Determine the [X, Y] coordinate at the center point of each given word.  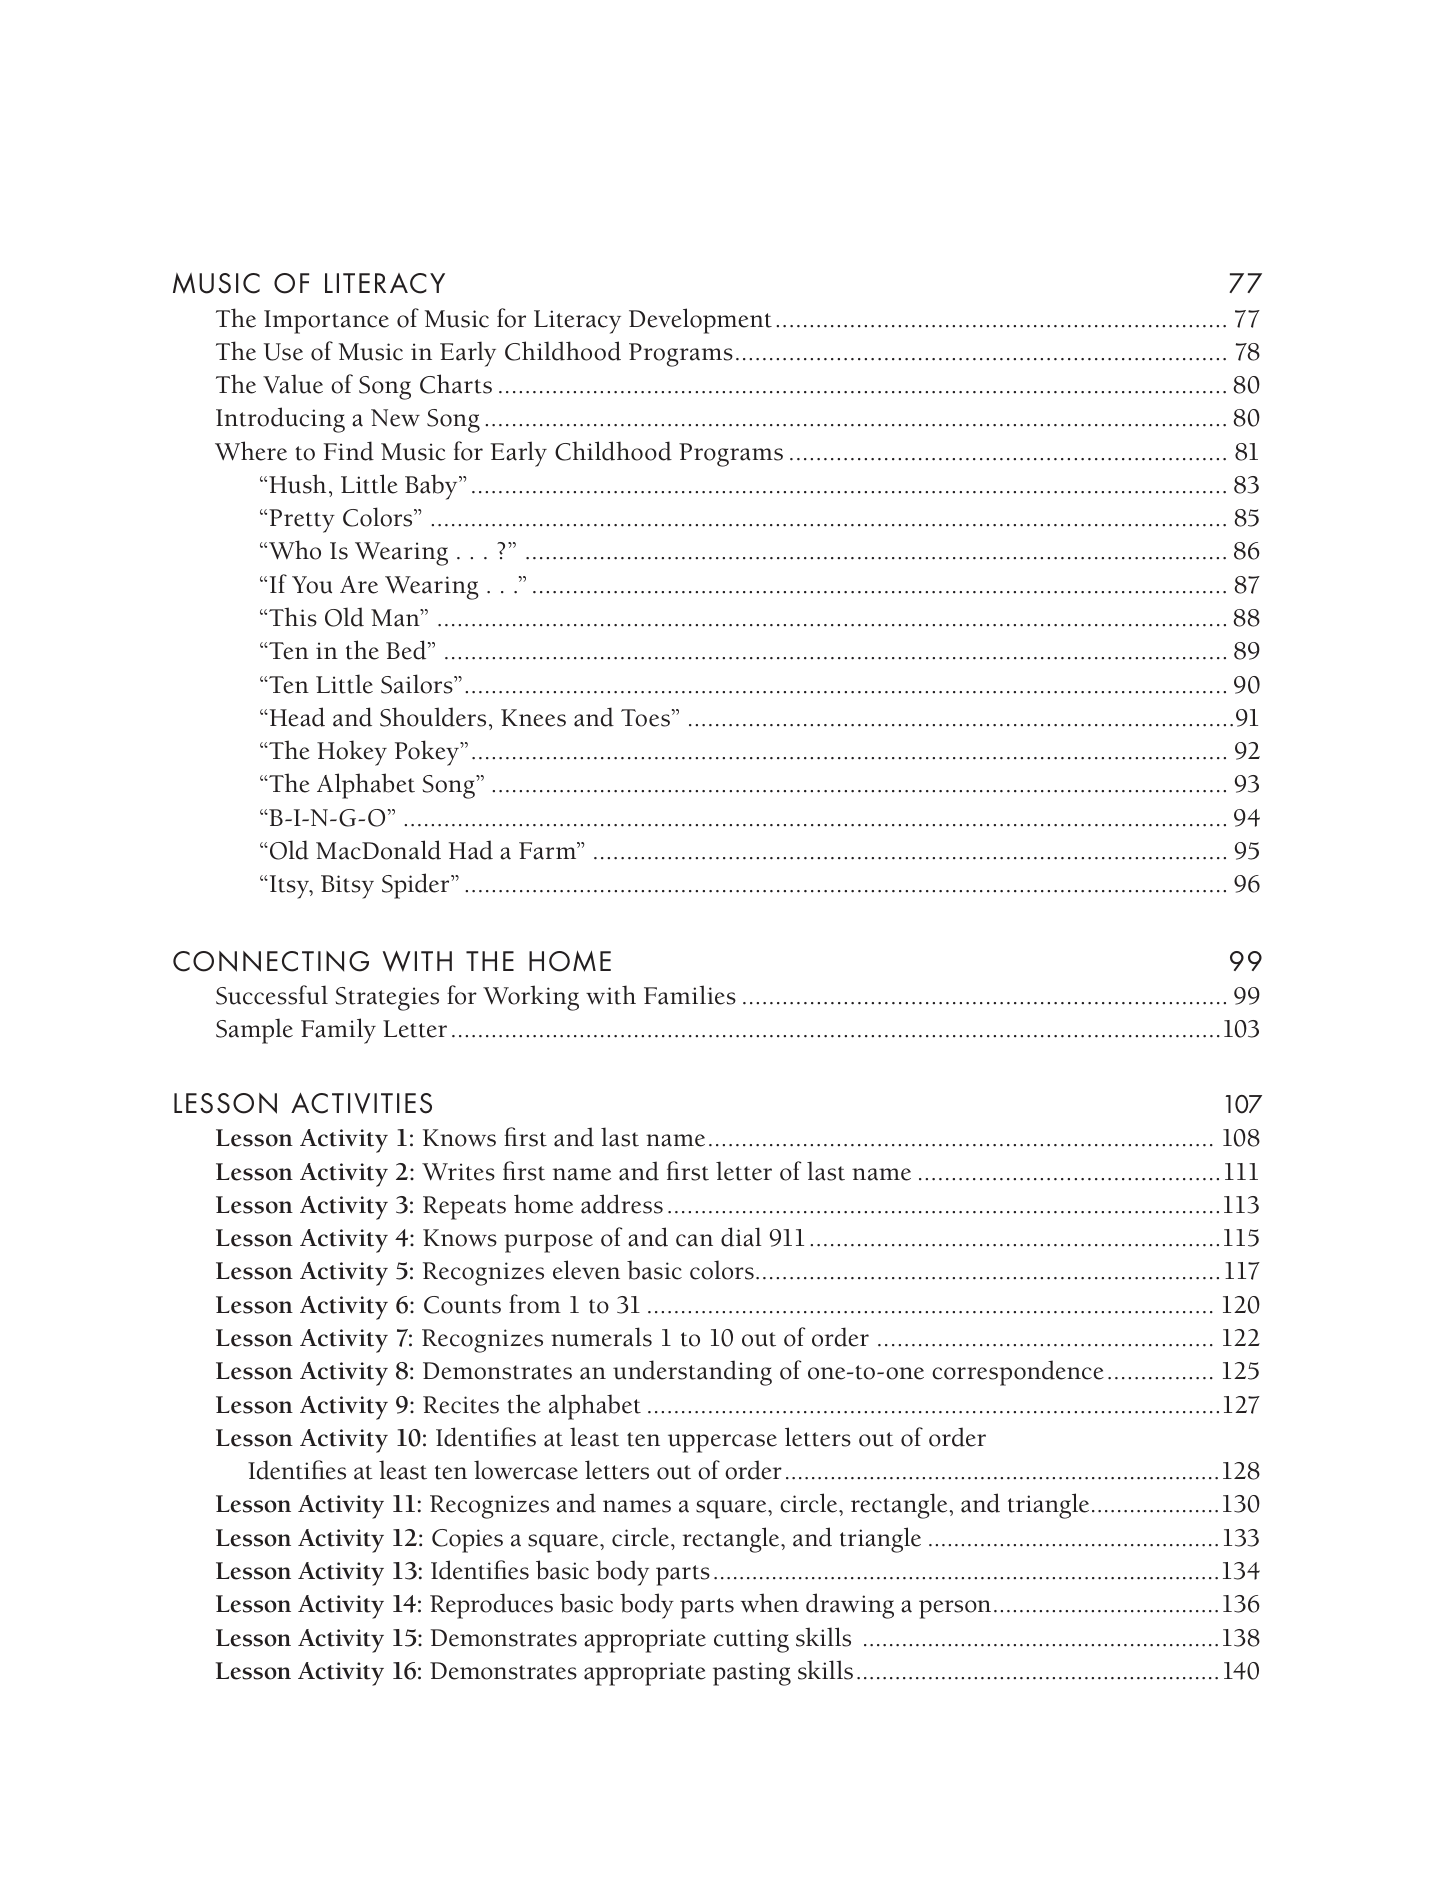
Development [700, 321]
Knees [533, 718]
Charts [456, 384]
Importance [326, 322]
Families [690, 995]
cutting [751, 1641]
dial [741, 1237]
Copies [467, 1541]
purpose [548, 1243]
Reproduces [491, 1606]
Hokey [352, 753]
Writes [458, 1172]
